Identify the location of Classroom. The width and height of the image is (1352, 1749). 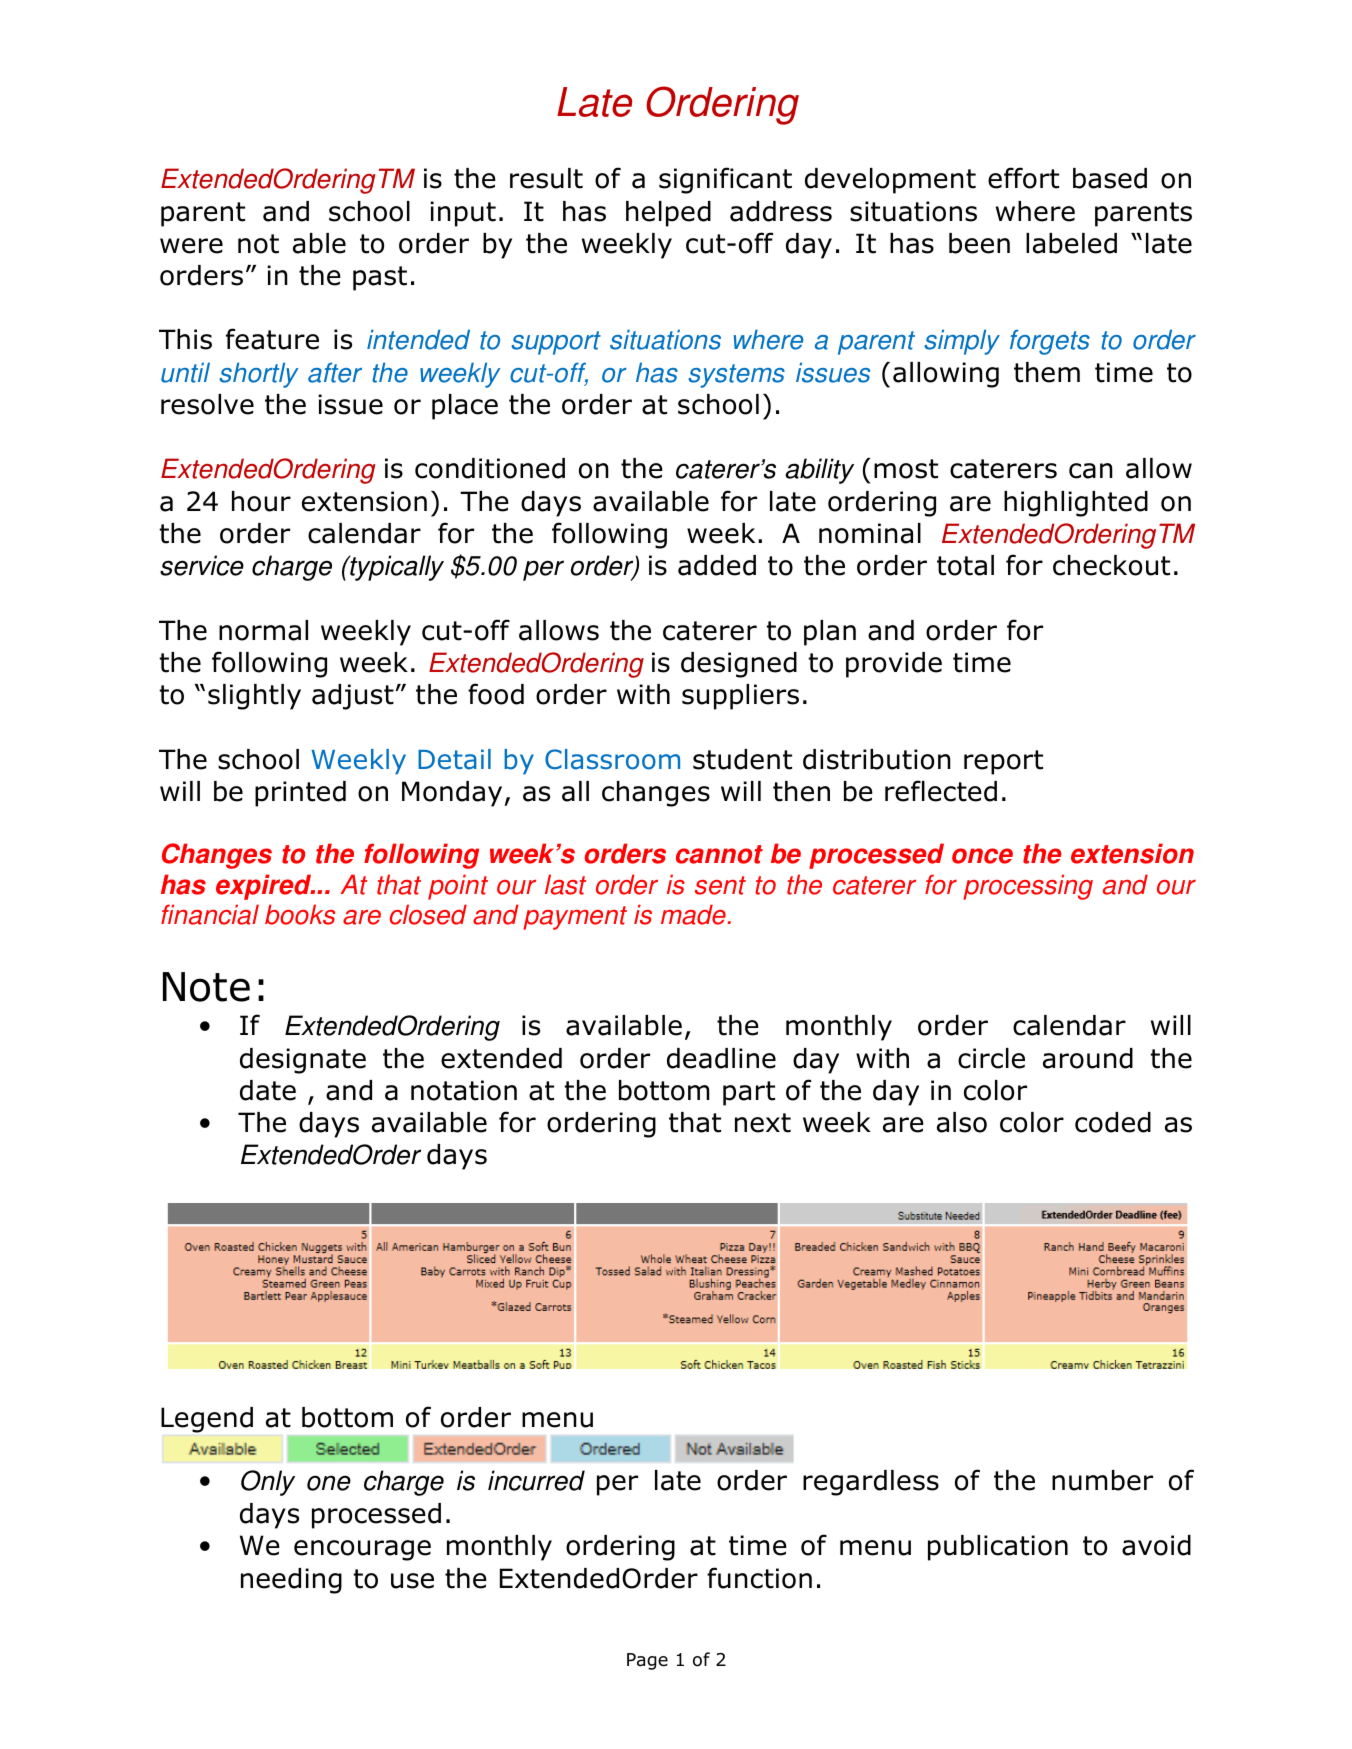
(612, 759).
